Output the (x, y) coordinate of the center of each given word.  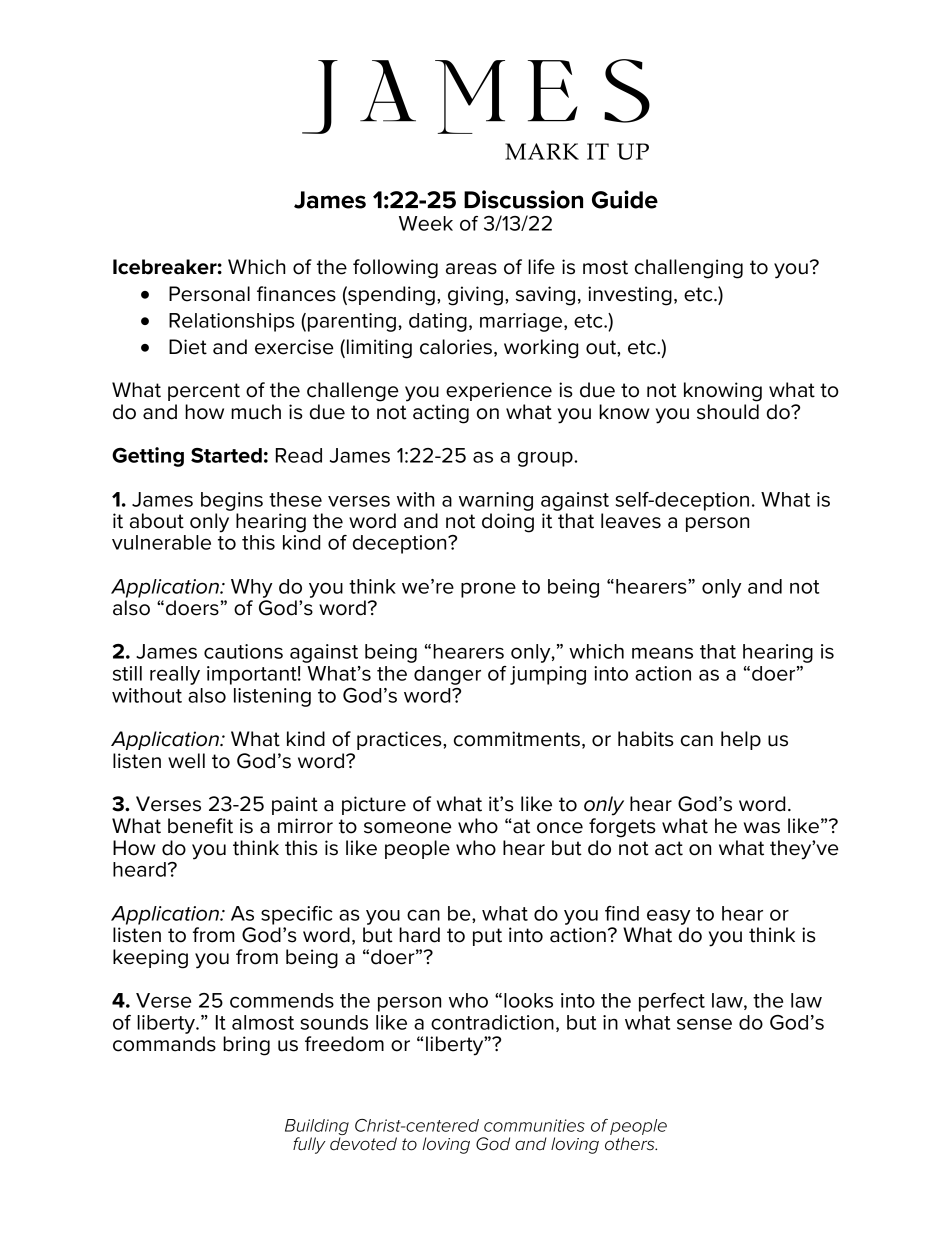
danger (447, 675)
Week (426, 223)
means (662, 653)
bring (246, 1046)
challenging (689, 269)
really (175, 675)
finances (296, 294)
